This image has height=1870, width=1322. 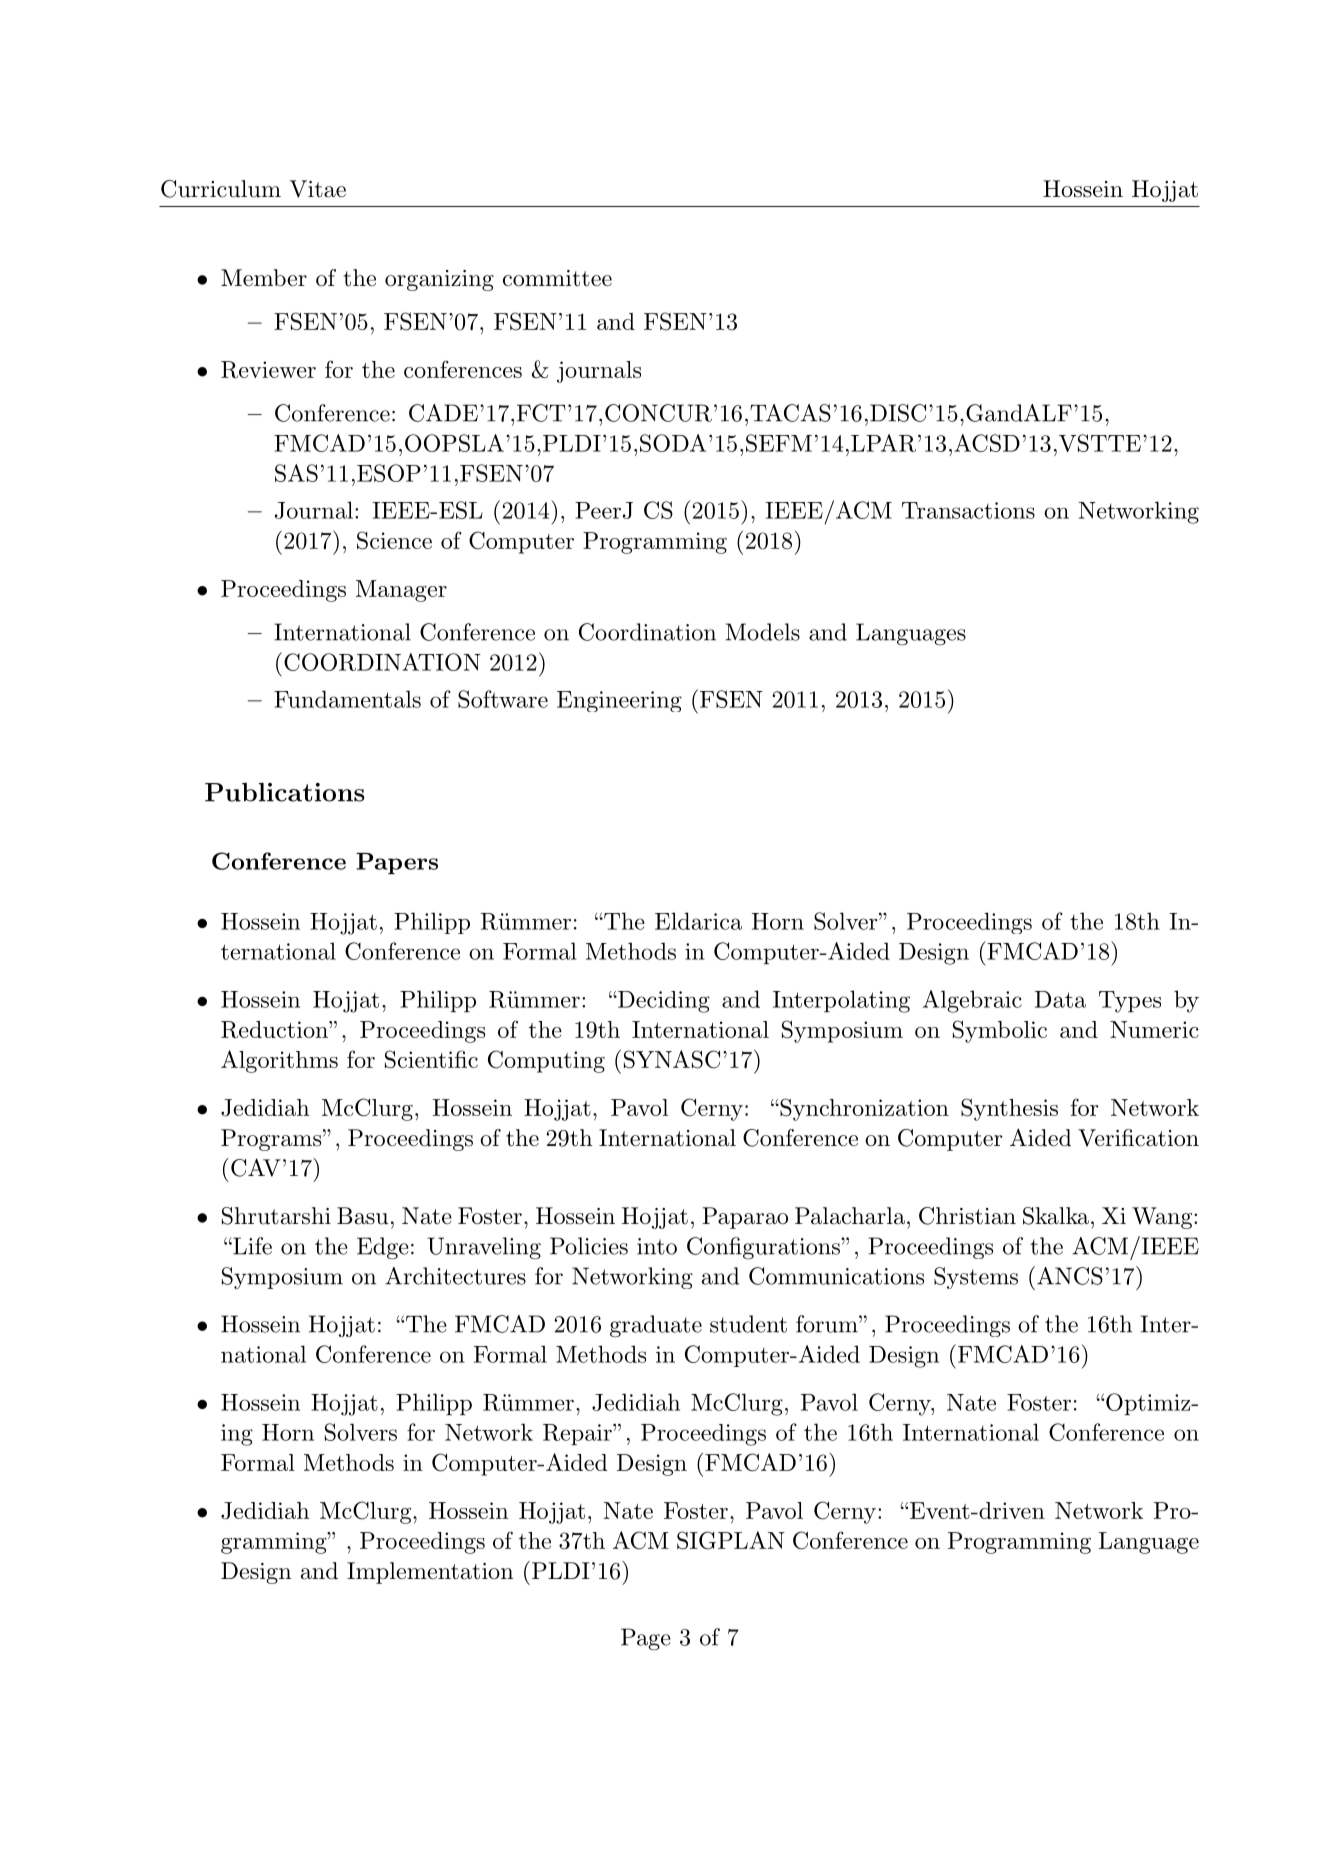 What do you see at coordinates (318, 189) in the image?
I see `Vitae` at bounding box center [318, 189].
